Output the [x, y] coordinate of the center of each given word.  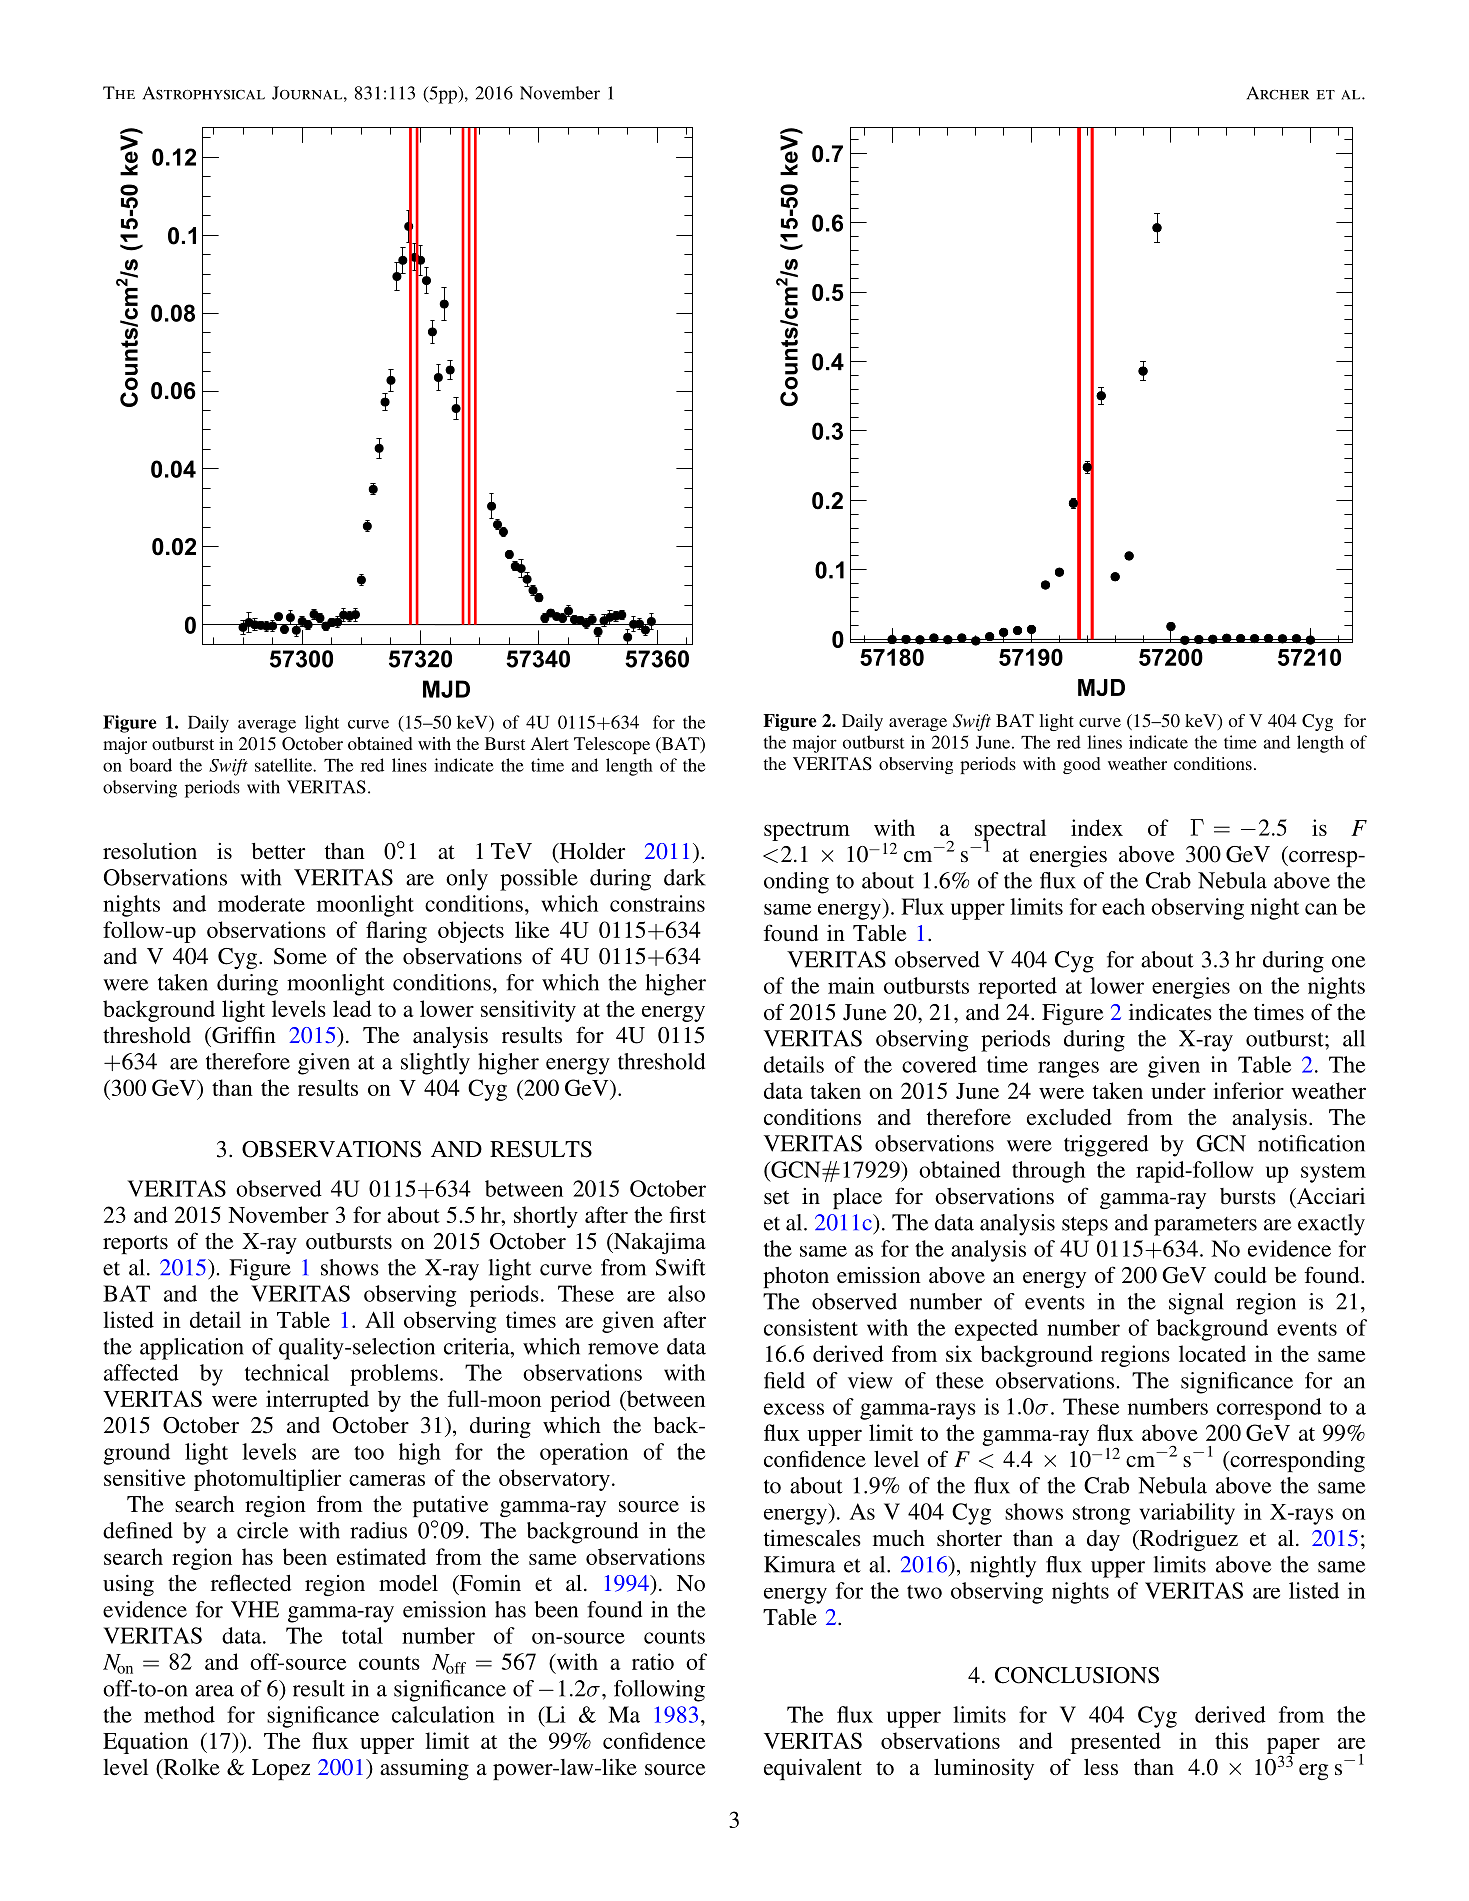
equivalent [813, 1769]
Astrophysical [204, 93]
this [1231, 1740]
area [214, 1691]
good [1082, 765]
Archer [1278, 93]
